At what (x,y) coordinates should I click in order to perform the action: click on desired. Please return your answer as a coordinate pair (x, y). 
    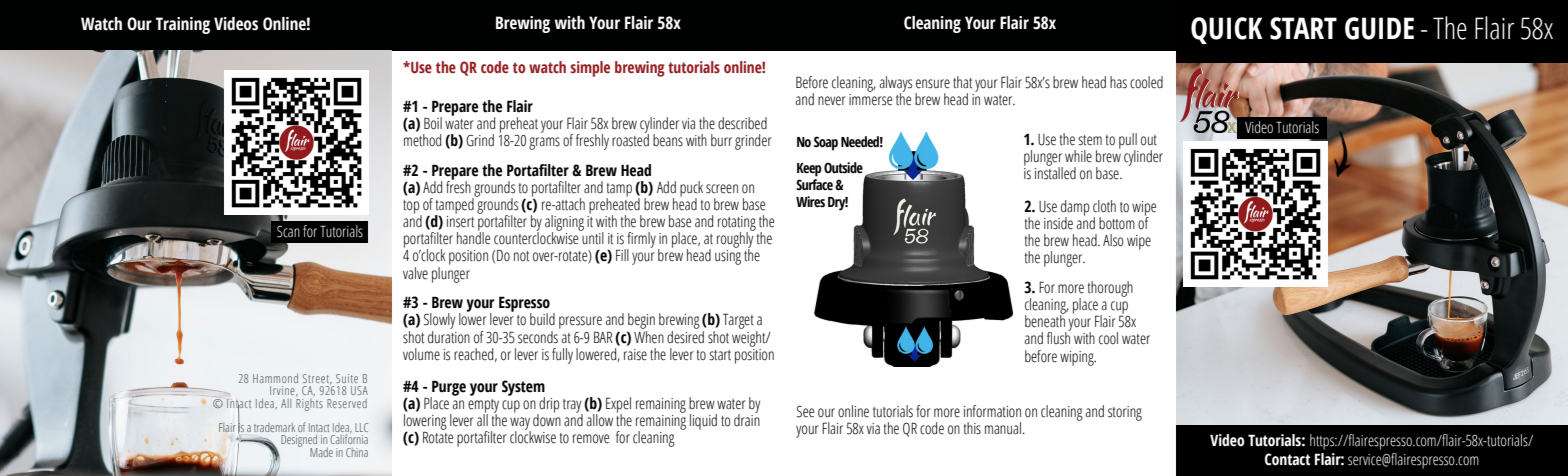
    Looking at the image, I should click on (685, 336).
